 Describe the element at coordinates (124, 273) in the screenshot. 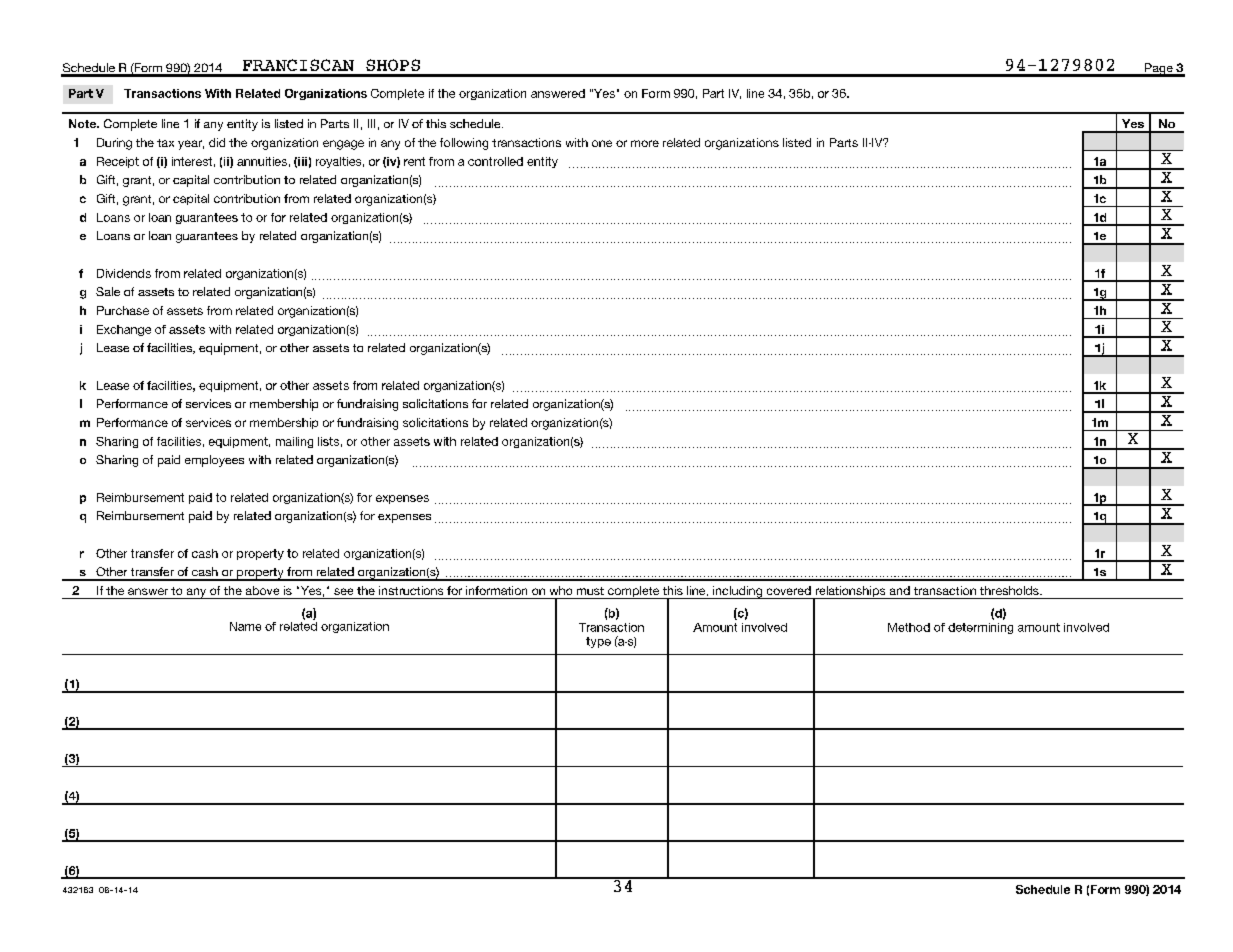

I see `Dividends` at that location.
